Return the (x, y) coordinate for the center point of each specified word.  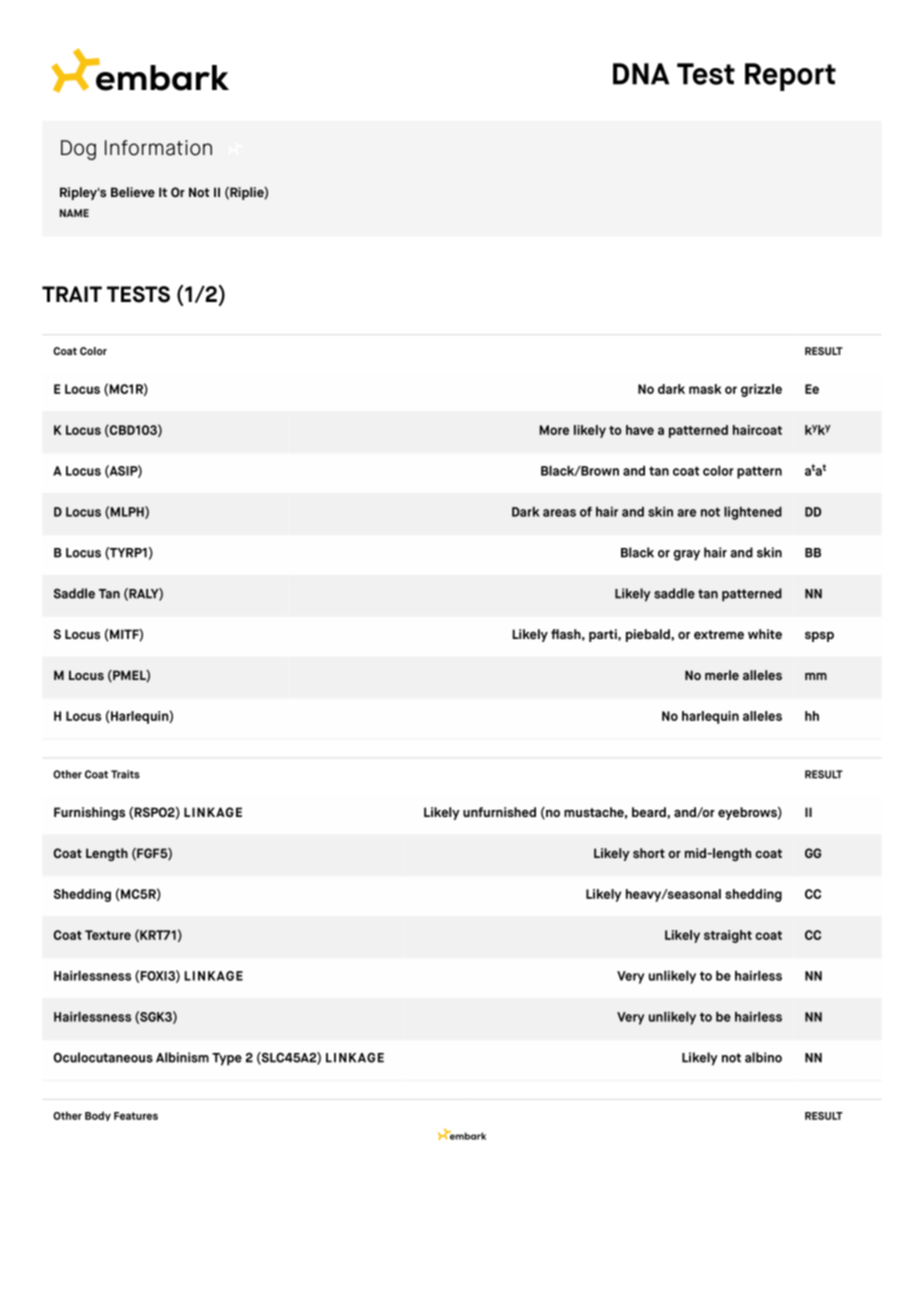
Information (158, 148)
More (554, 430)
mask (705, 389)
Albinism (182, 1057)
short (649, 853)
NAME (74, 213)
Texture (108, 935)
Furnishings (89, 813)
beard (649, 812)
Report (790, 77)
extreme (719, 634)
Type (227, 1059)
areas (559, 513)
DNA (641, 74)
